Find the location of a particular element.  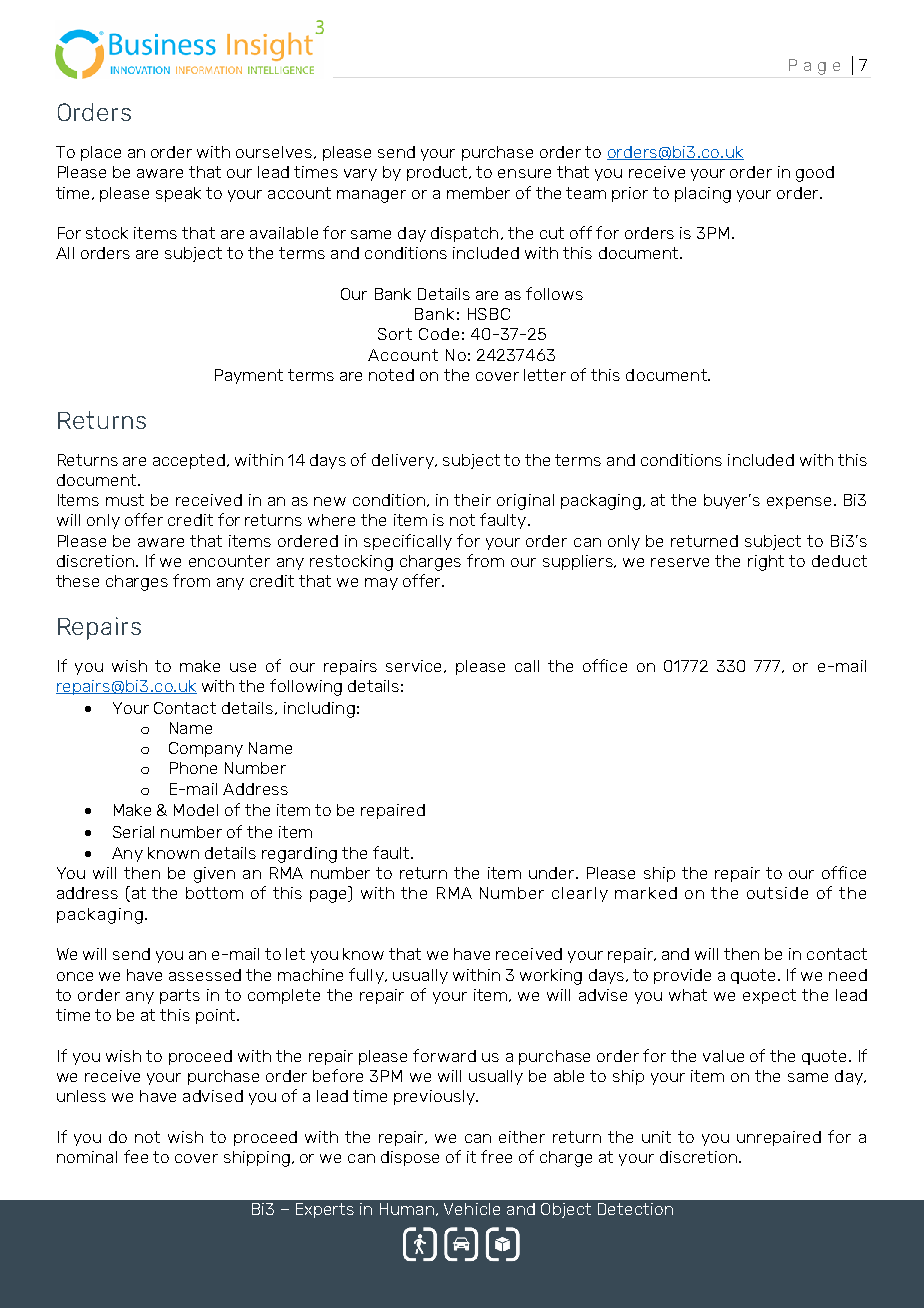

delivery is located at coordinates (404, 461).
